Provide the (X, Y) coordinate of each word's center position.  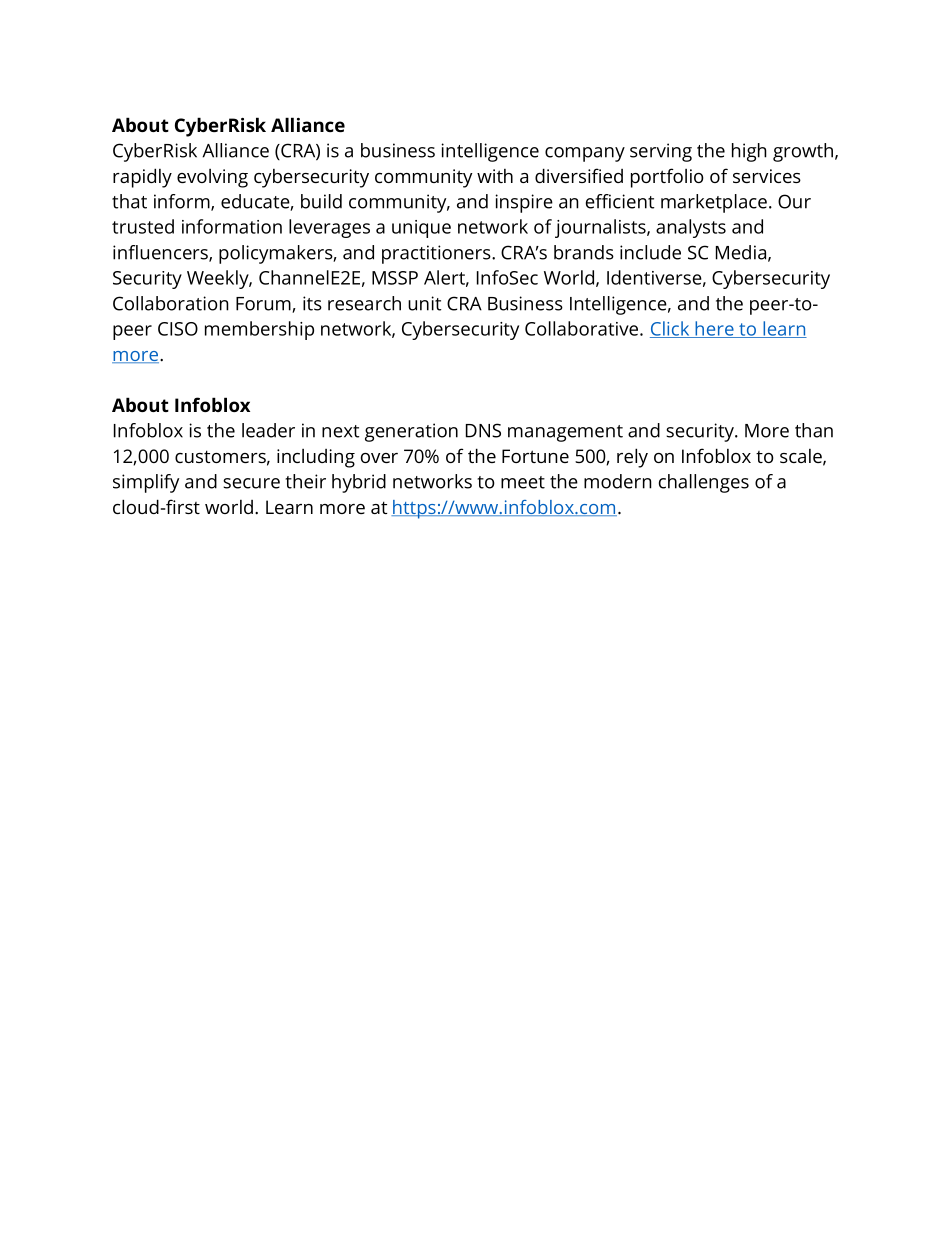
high (749, 152)
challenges (704, 483)
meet (523, 482)
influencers (161, 253)
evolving (212, 178)
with (495, 176)
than (814, 430)
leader (268, 430)
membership (259, 330)
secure (251, 483)
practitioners (437, 254)
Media (741, 252)
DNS (483, 430)
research (364, 303)
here (714, 329)
